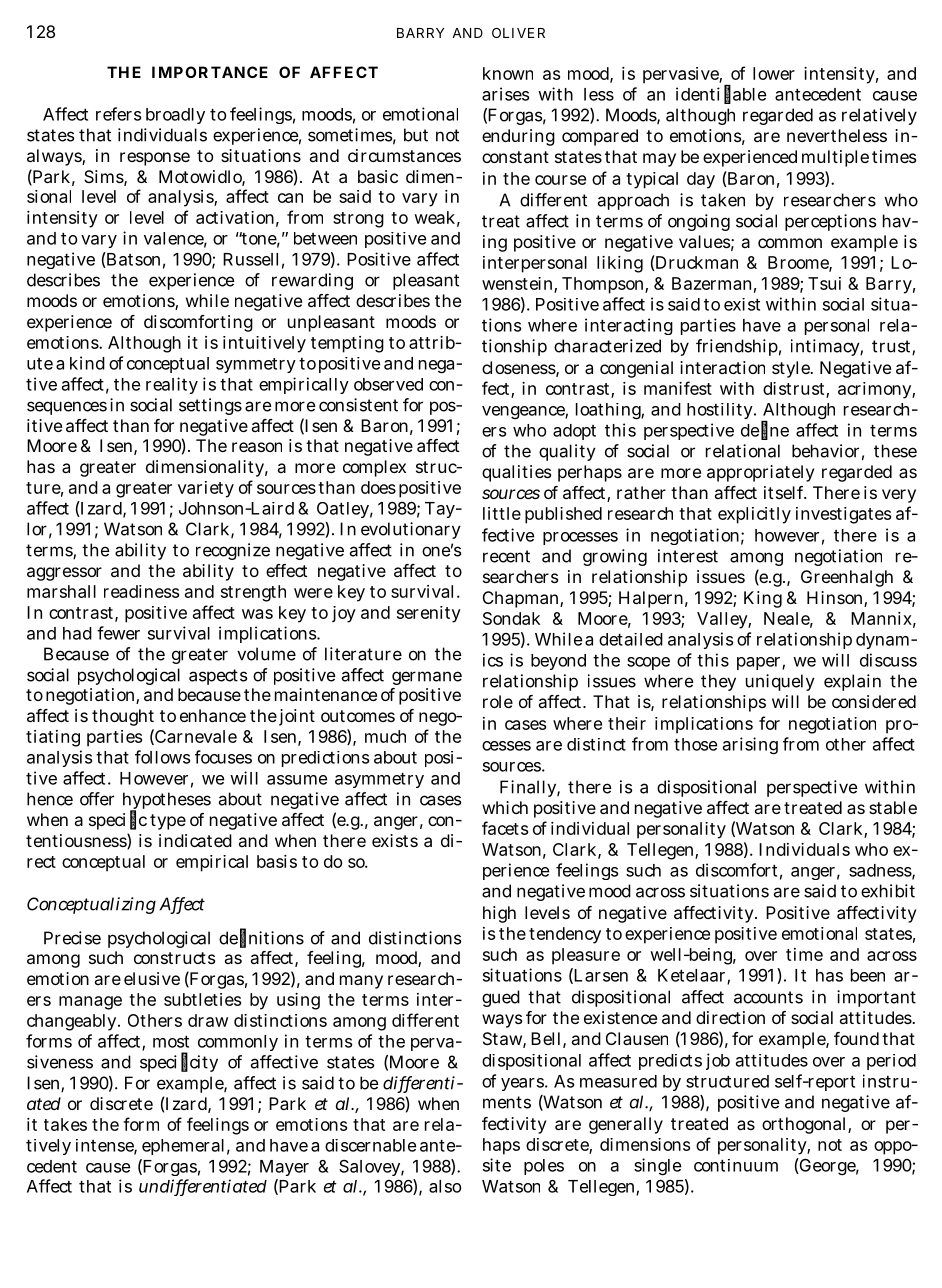 Image resolution: width=942 pixels, height=1288 pixels. What do you see at coordinates (497, 1165) in the screenshot?
I see `site` at bounding box center [497, 1165].
